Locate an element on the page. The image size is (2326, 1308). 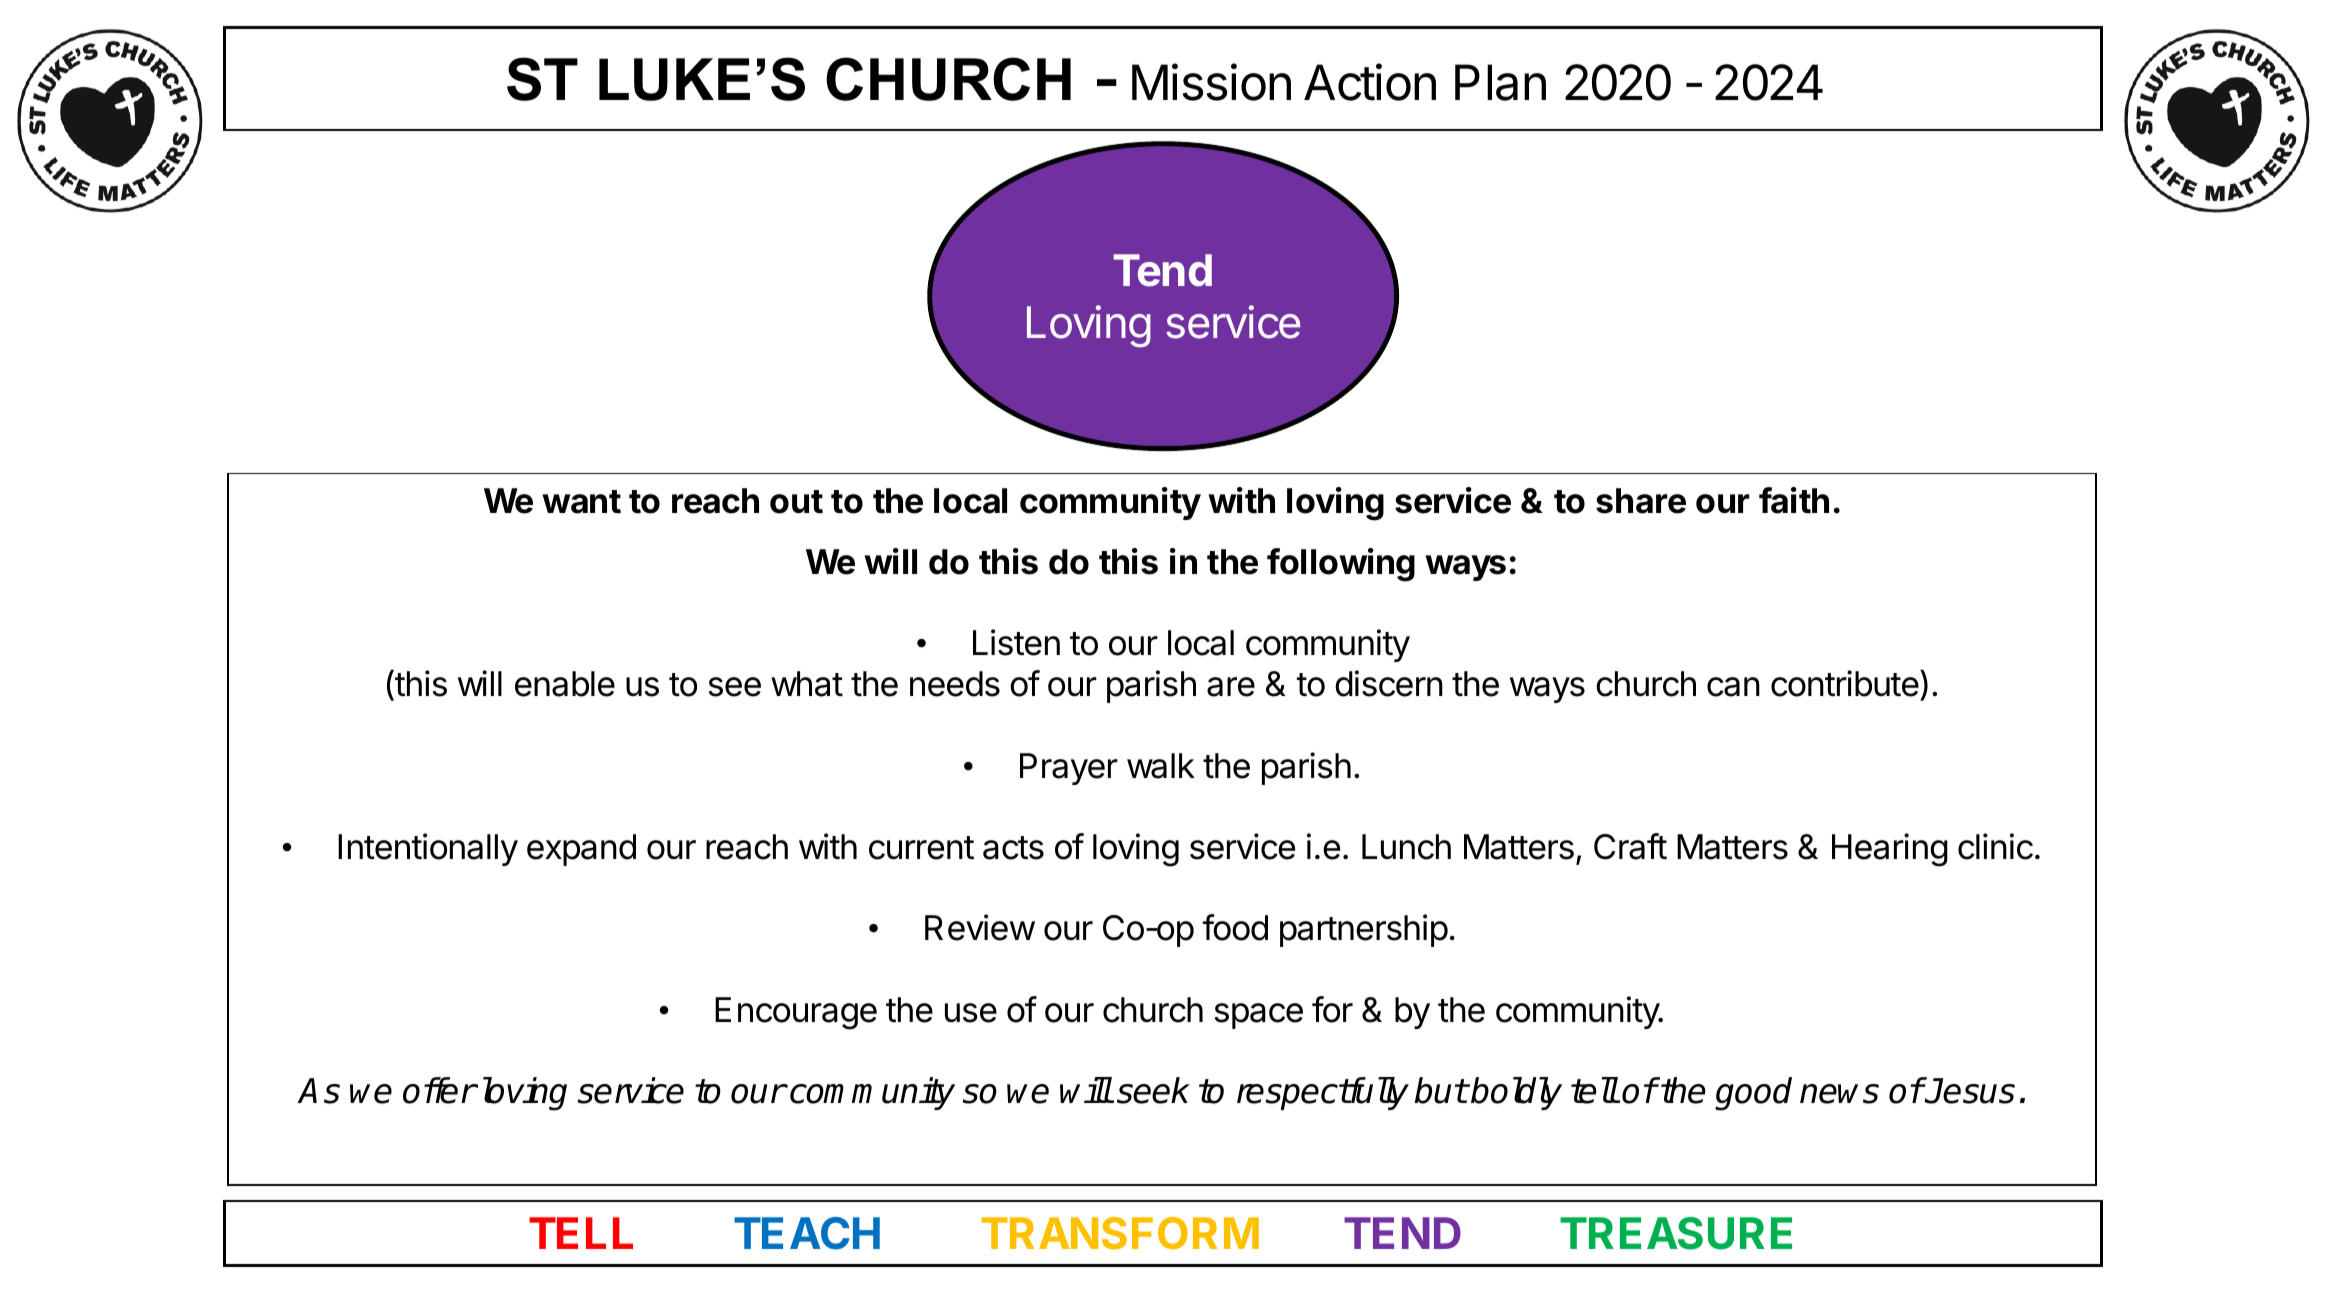
Plan is located at coordinates (1500, 82).
